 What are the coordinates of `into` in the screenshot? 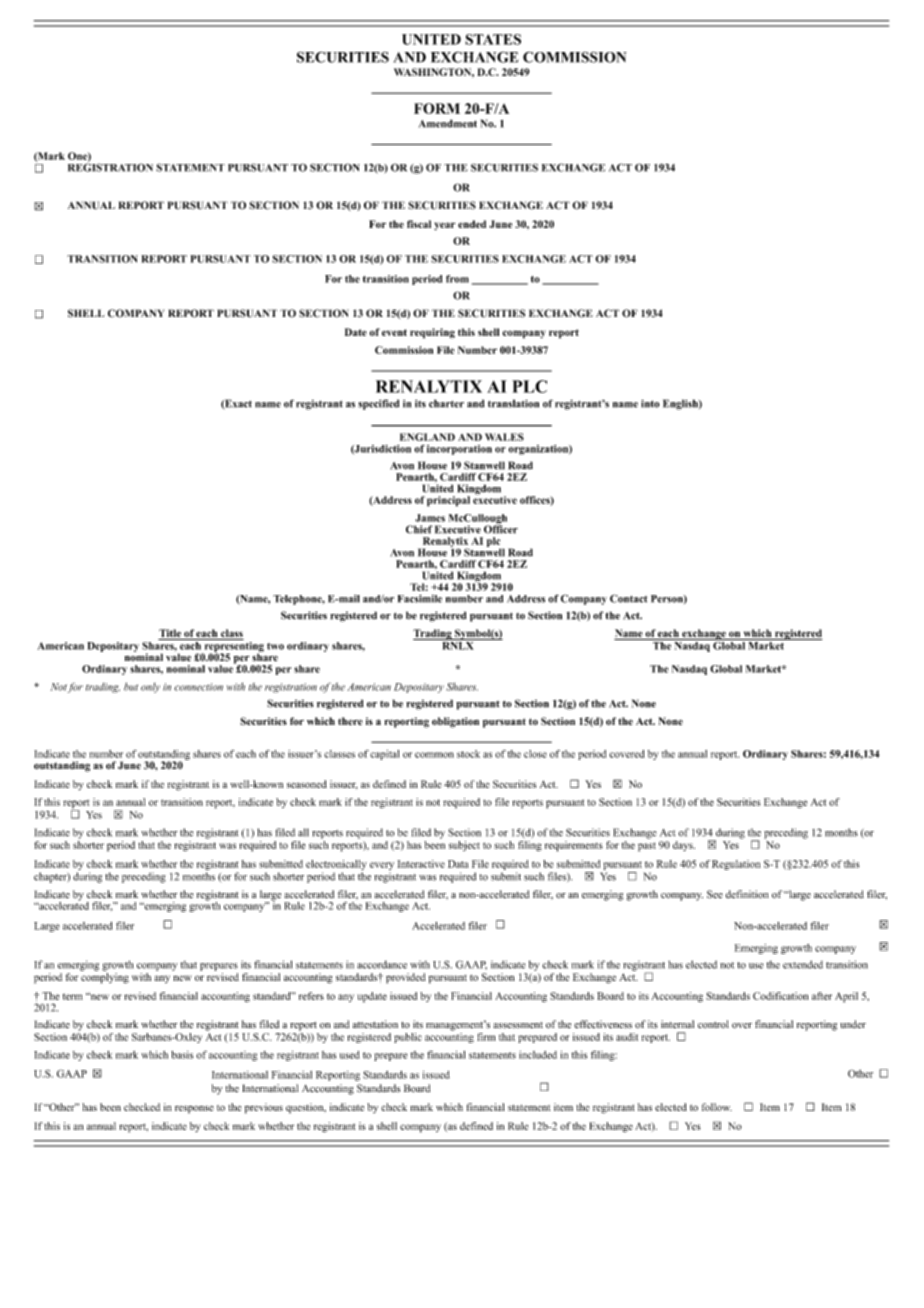 It's located at (650, 403).
